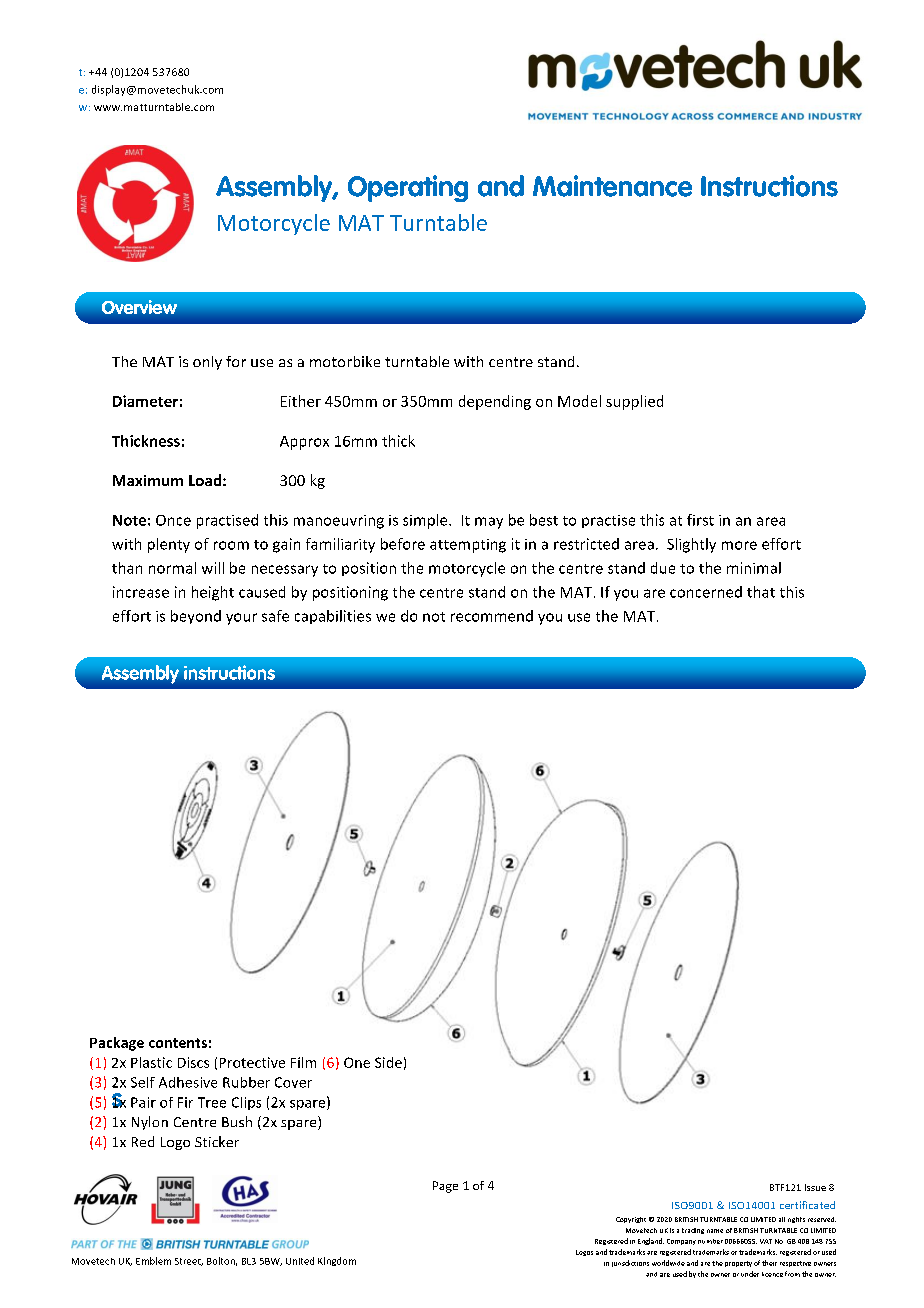 This document has width=924, height=1308. What do you see at coordinates (178, 1043) in the document?
I see `contents` at bounding box center [178, 1043].
